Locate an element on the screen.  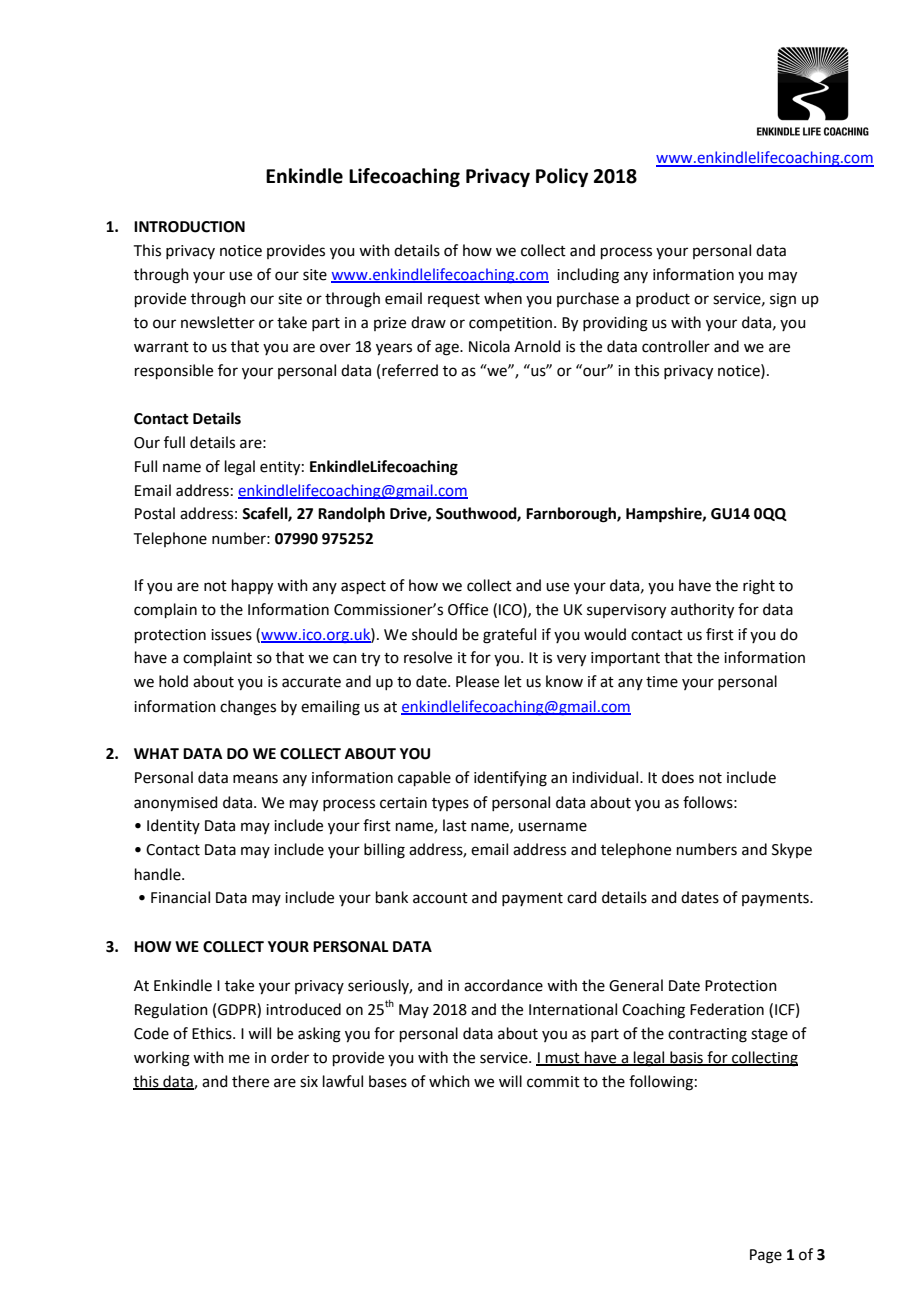
INTRODUCTION is located at coordinates (189, 227).
